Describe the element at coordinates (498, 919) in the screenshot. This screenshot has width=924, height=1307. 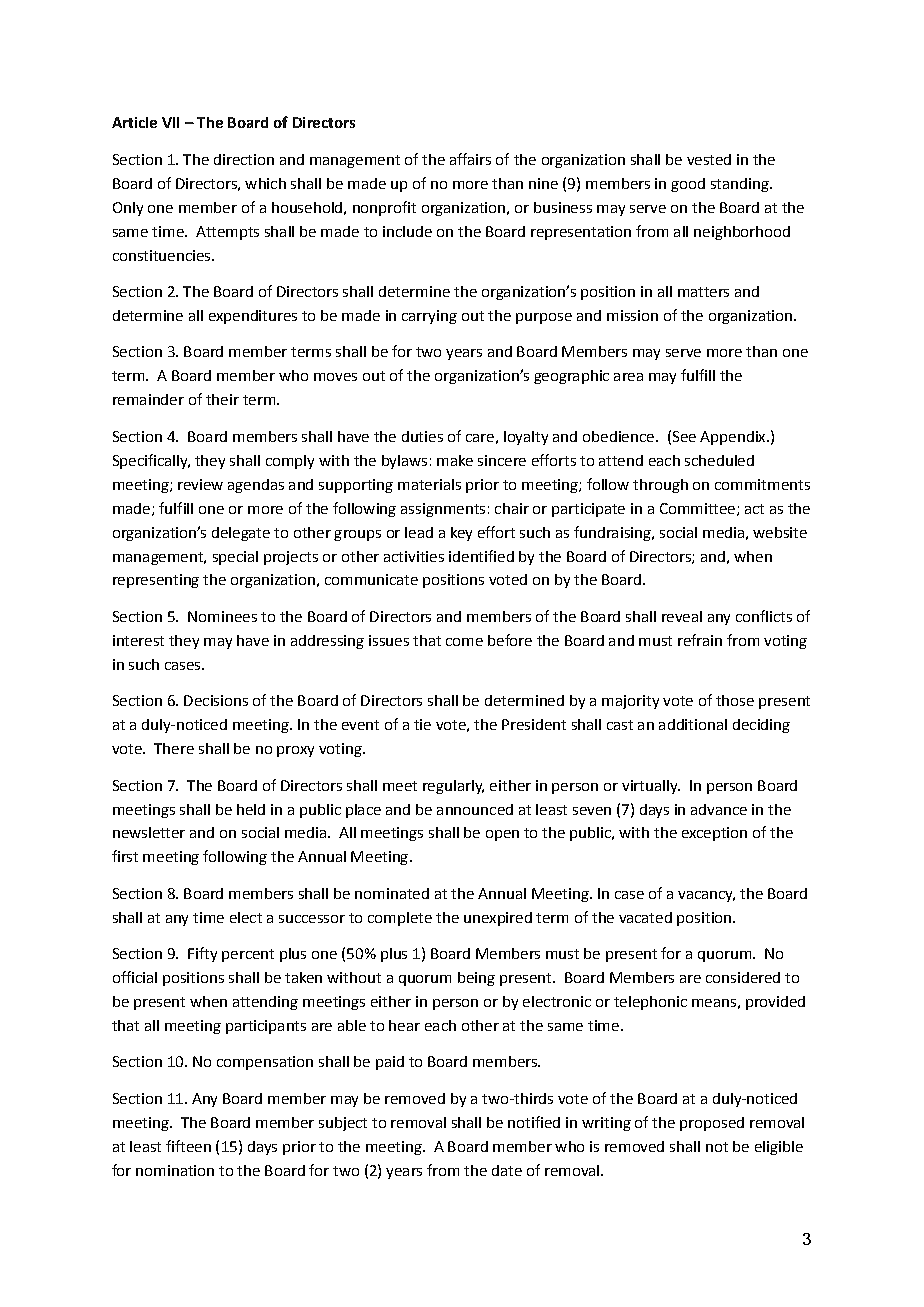
I see `unexpired` at that location.
